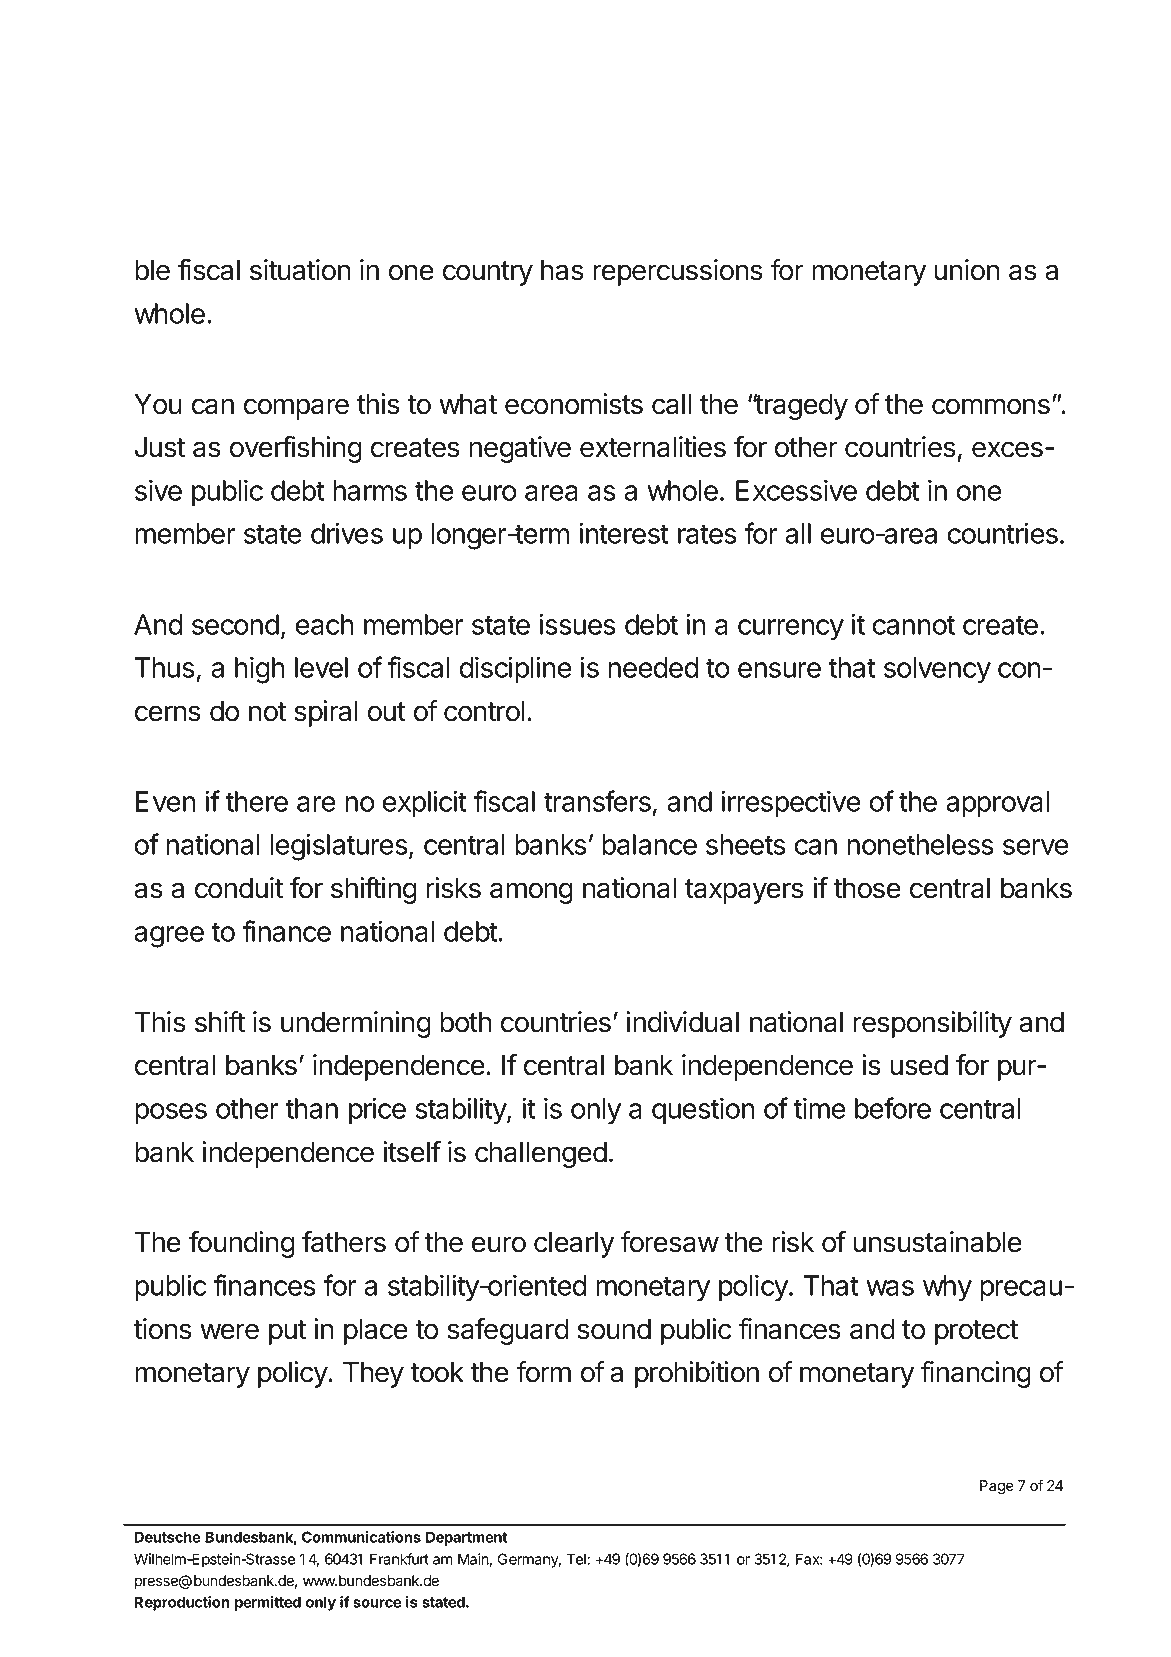 The height and width of the page is (1657, 1171). What do you see at coordinates (268, 1603) in the page?
I see `permitted` at bounding box center [268, 1603].
